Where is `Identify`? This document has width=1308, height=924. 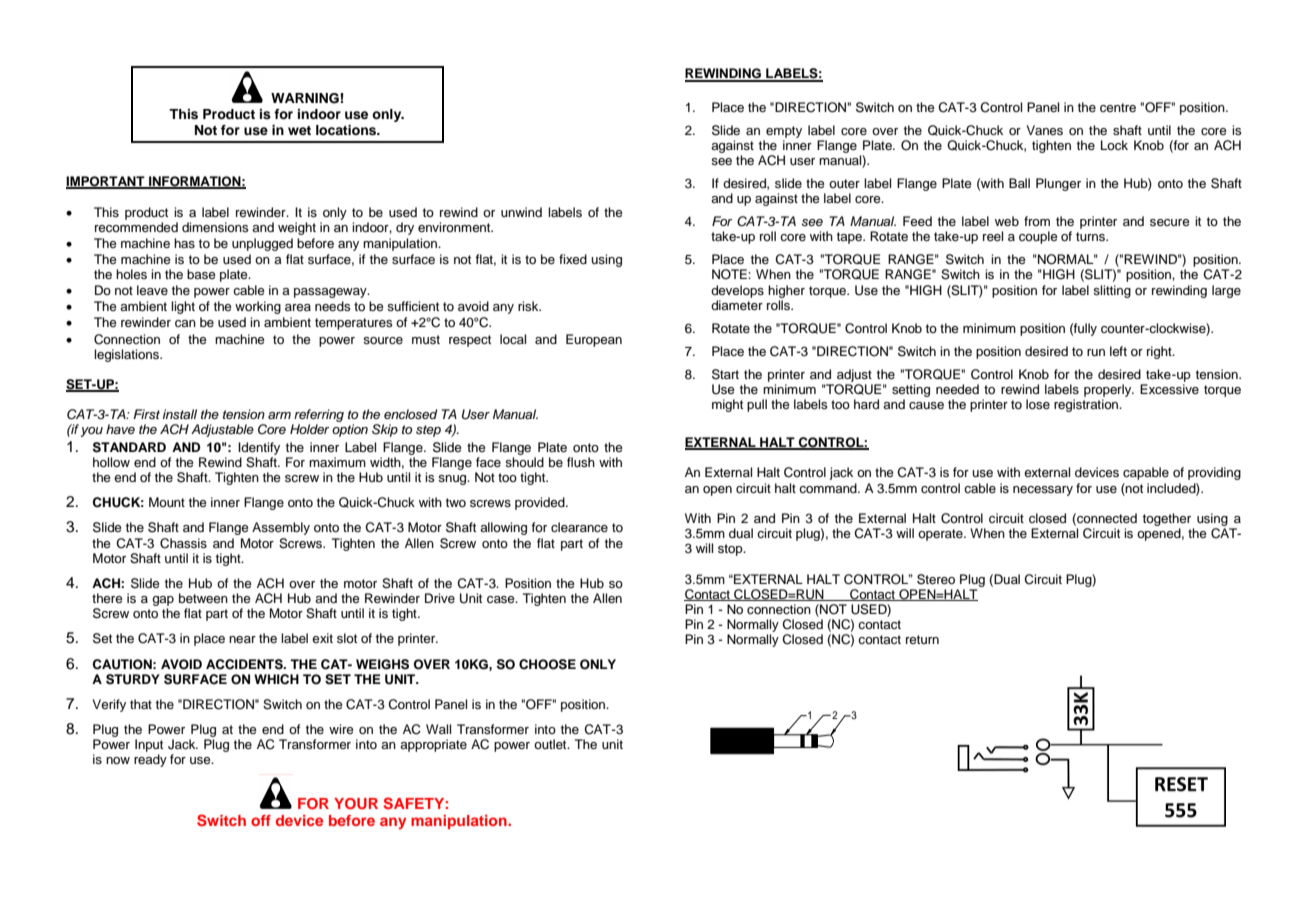 Identify is located at coordinates (259, 448).
